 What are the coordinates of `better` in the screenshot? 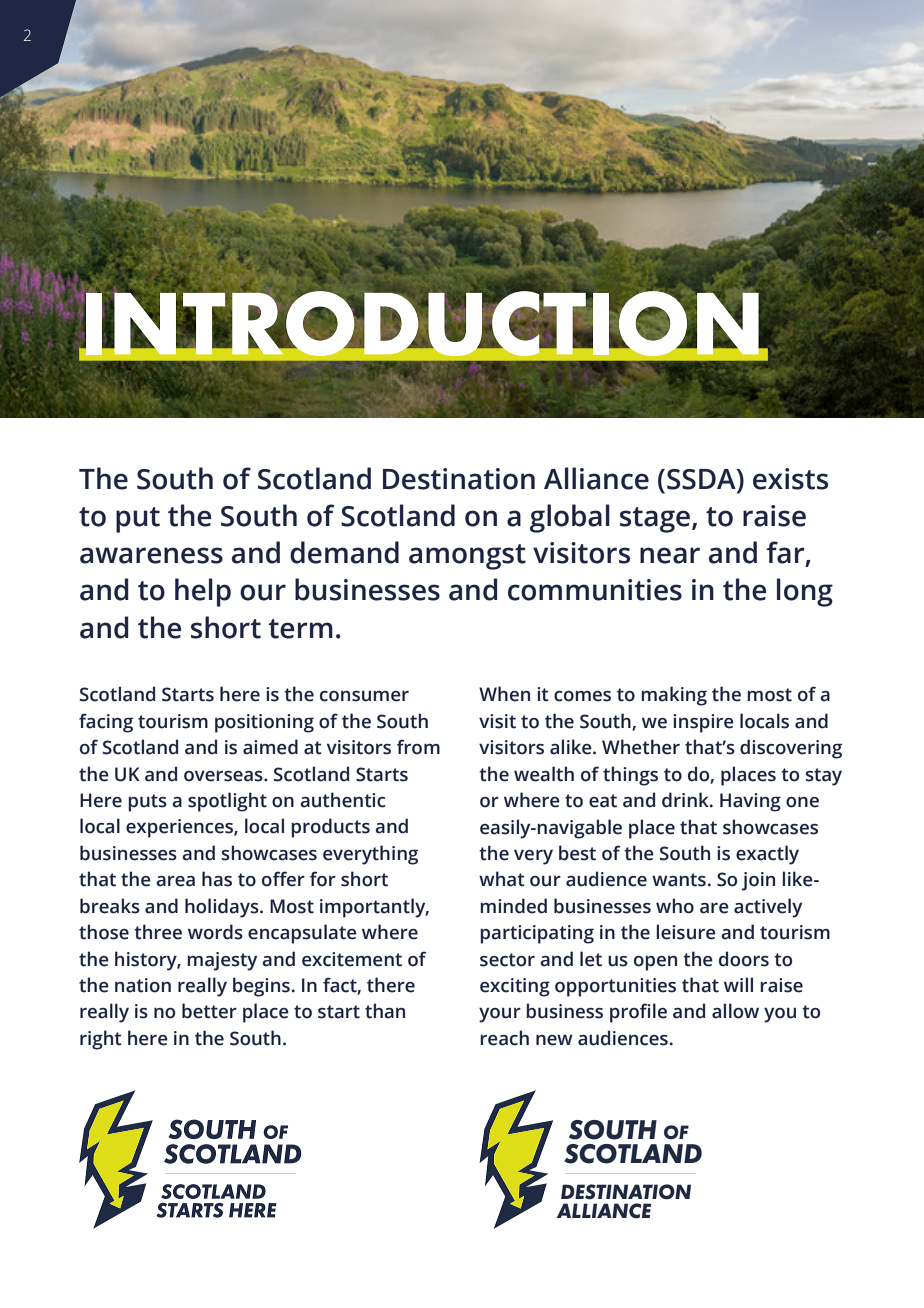 It's located at (209, 1011).
